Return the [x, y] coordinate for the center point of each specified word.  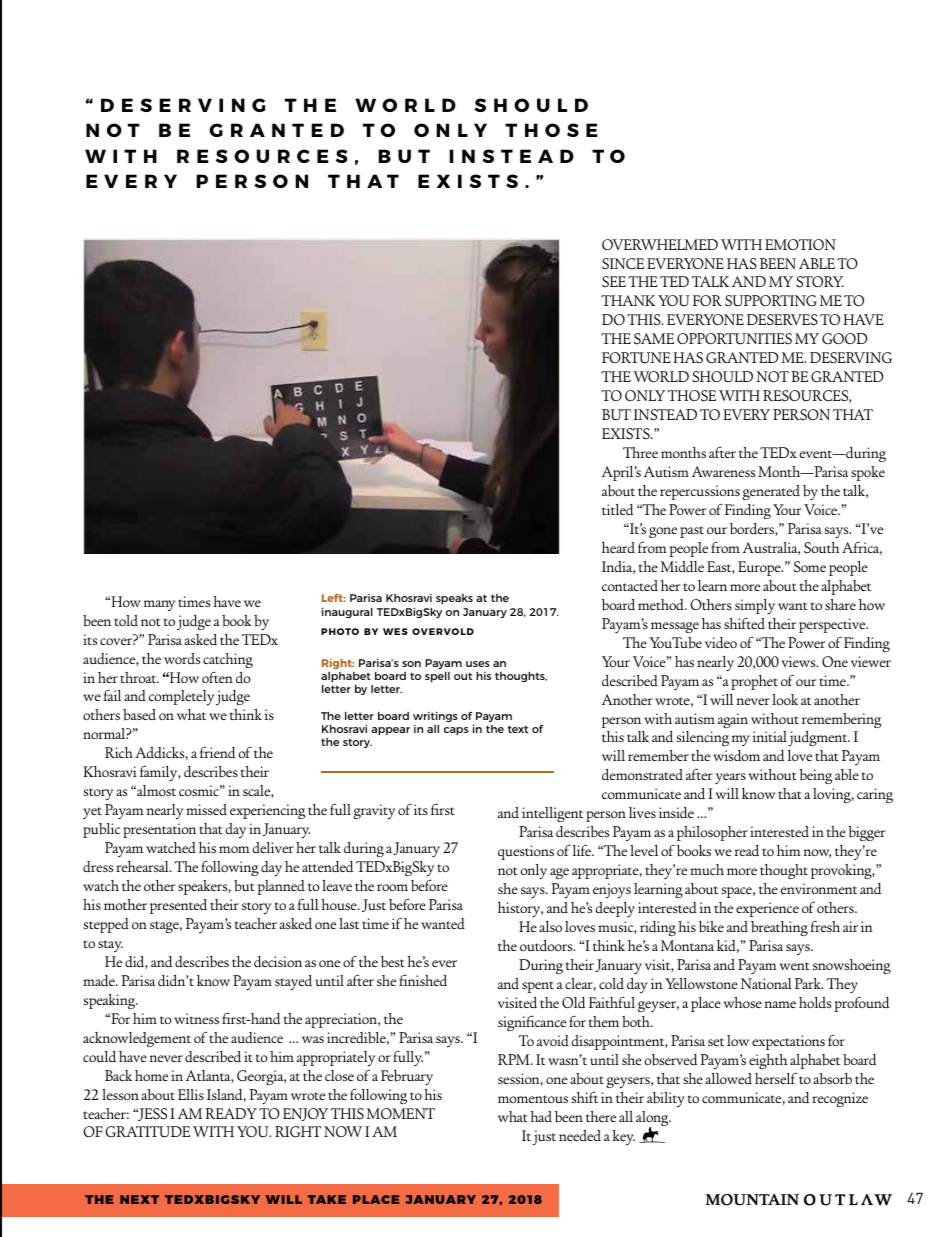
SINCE [623, 264]
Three [640, 452]
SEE [614, 282]
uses [478, 664]
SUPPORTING [771, 301]
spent [538, 987]
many [160, 606]
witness [196, 1018]
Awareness [723, 471]
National [766, 983]
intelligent [552, 814]
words [182, 658]
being [816, 776]
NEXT [139, 1199]
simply [755, 607]
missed [206, 809]
